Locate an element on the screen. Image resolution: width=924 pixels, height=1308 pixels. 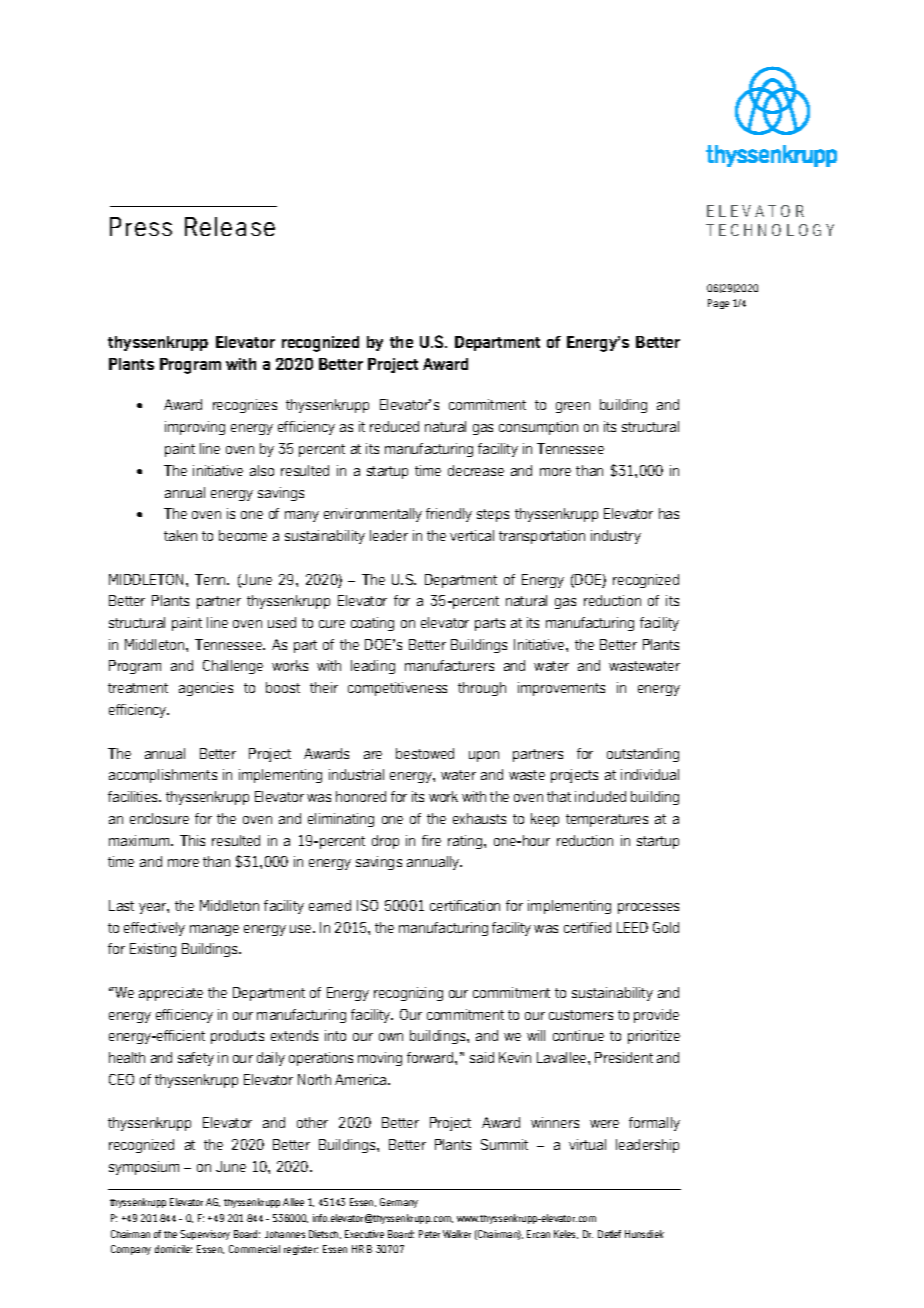
Page is located at coordinates (718, 304).
